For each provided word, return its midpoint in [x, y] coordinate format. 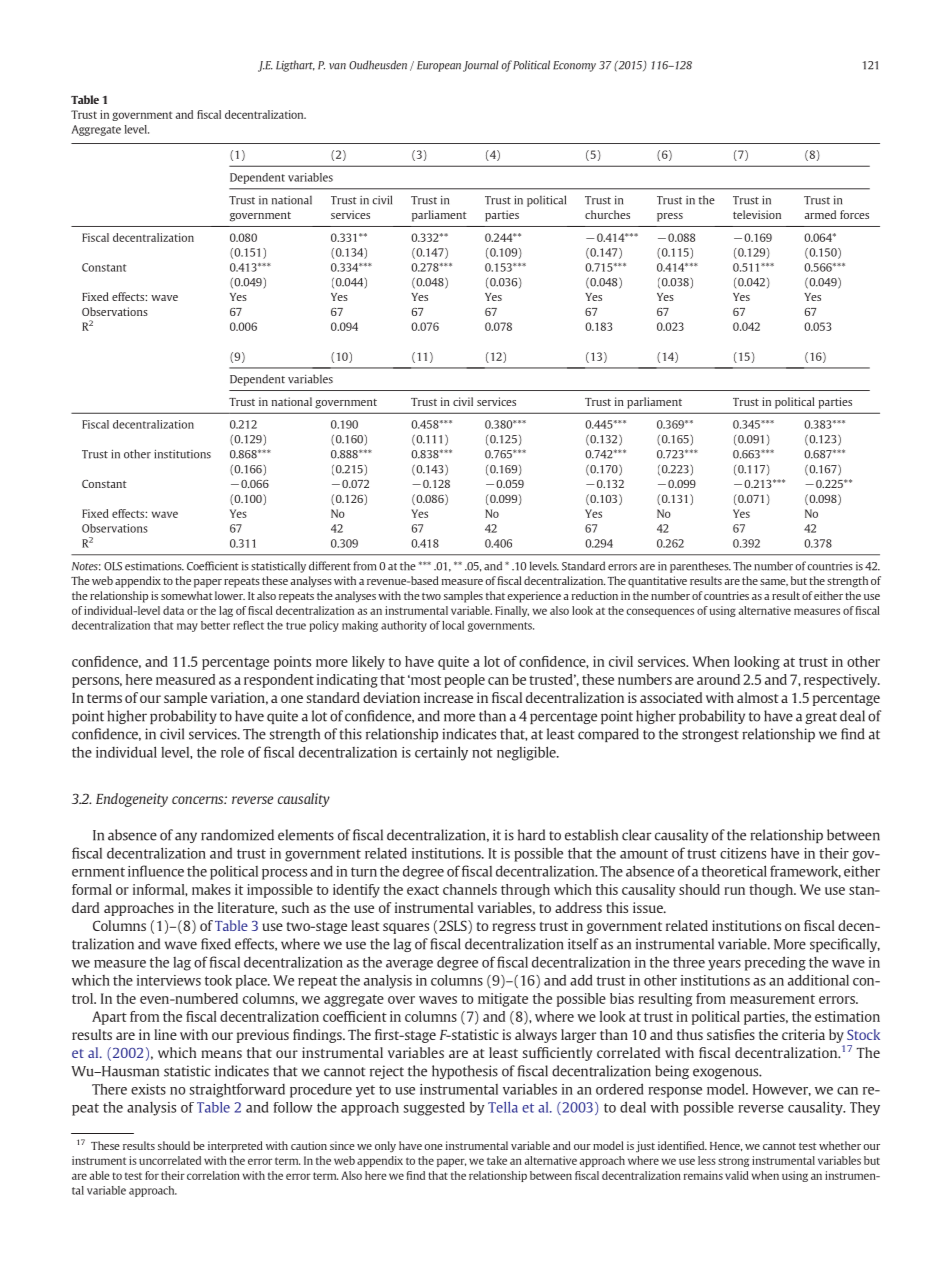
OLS [113, 566]
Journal [481, 66]
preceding [775, 963]
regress [514, 928]
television [757, 214]
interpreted [235, 1147]
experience [534, 597]
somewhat [187, 595]
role [232, 752]
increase [448, 697]
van [337, 66]
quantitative [657, 582]
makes [211, 889]
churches [607, 214]
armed [820, 214]
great [821, 718]
